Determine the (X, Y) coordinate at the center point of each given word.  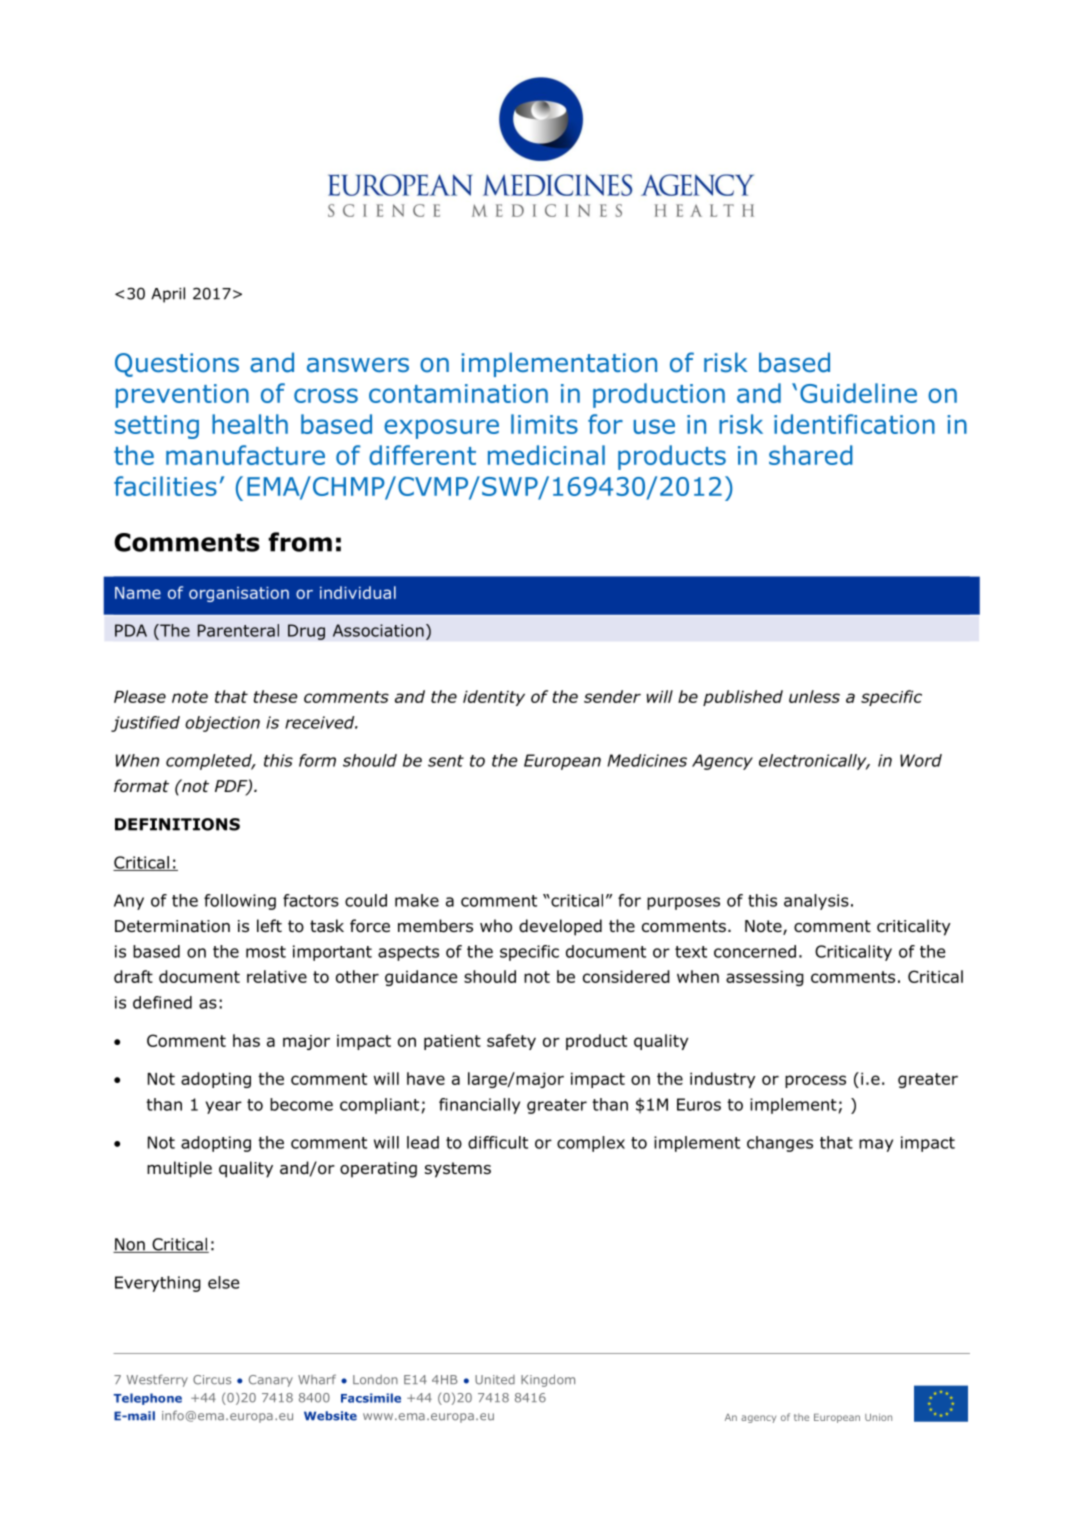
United (495, 1380)
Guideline (858, 393)
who (496, 926)
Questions (177, 365)
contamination (458, 393)
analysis (816, 902)
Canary (271, 1381)
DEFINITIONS (177, 824)
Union (878, 1417)
